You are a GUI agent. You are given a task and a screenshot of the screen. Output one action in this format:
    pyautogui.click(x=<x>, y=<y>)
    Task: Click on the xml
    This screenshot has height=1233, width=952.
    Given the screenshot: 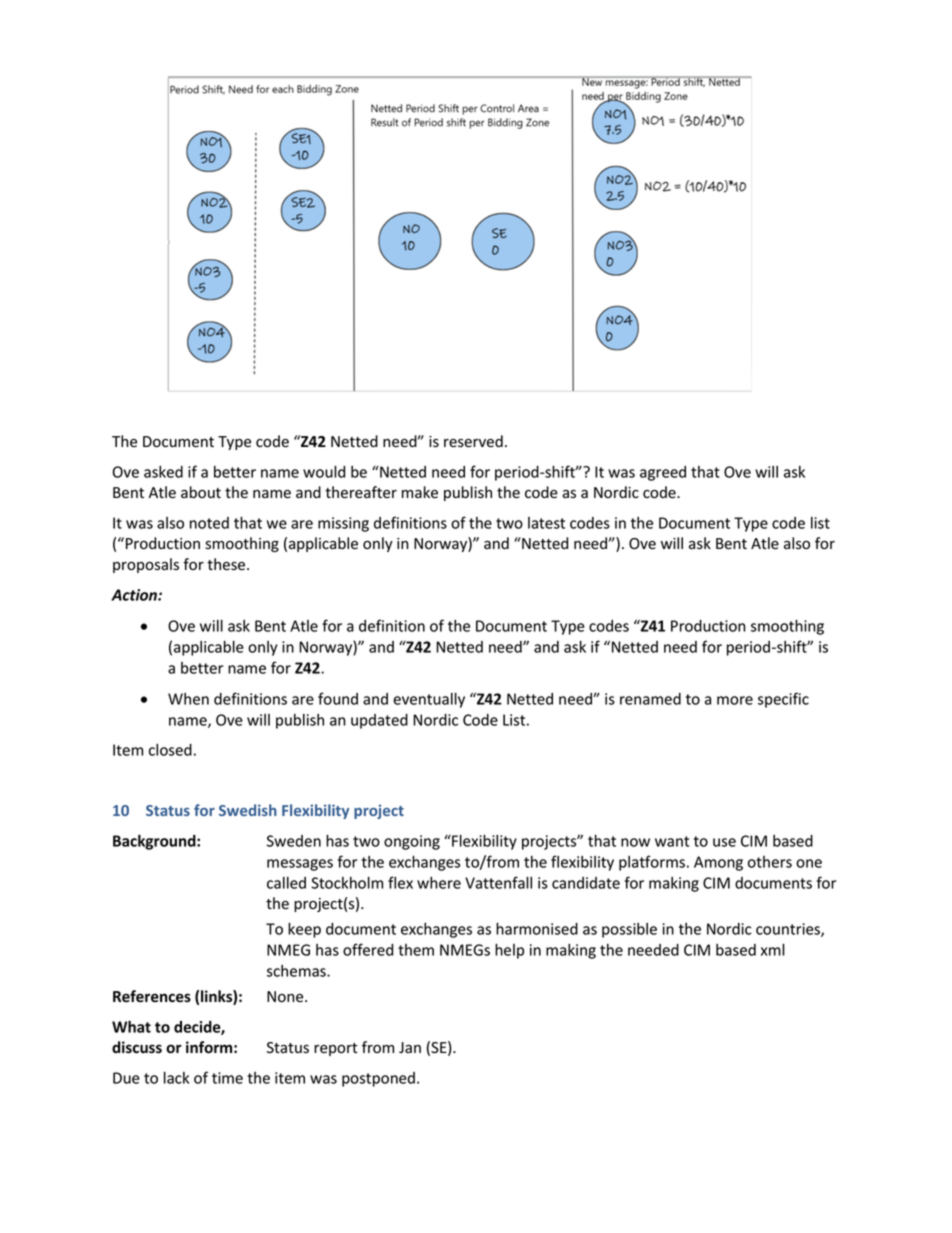 What is the action you would take?
    pyautogui.click(x=773, y=949)
